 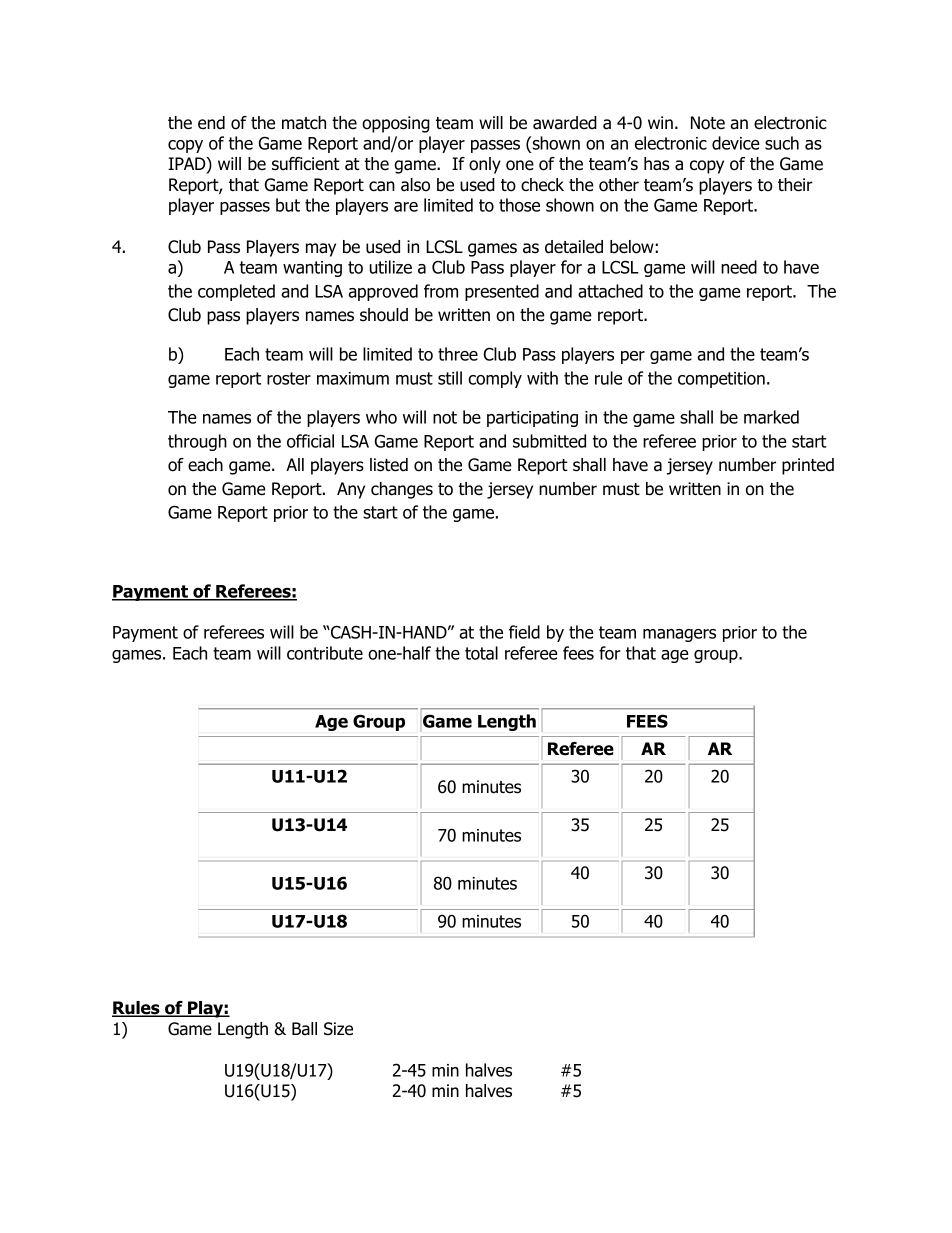 I want to click on Ball, so click(x=304, y=1029).
